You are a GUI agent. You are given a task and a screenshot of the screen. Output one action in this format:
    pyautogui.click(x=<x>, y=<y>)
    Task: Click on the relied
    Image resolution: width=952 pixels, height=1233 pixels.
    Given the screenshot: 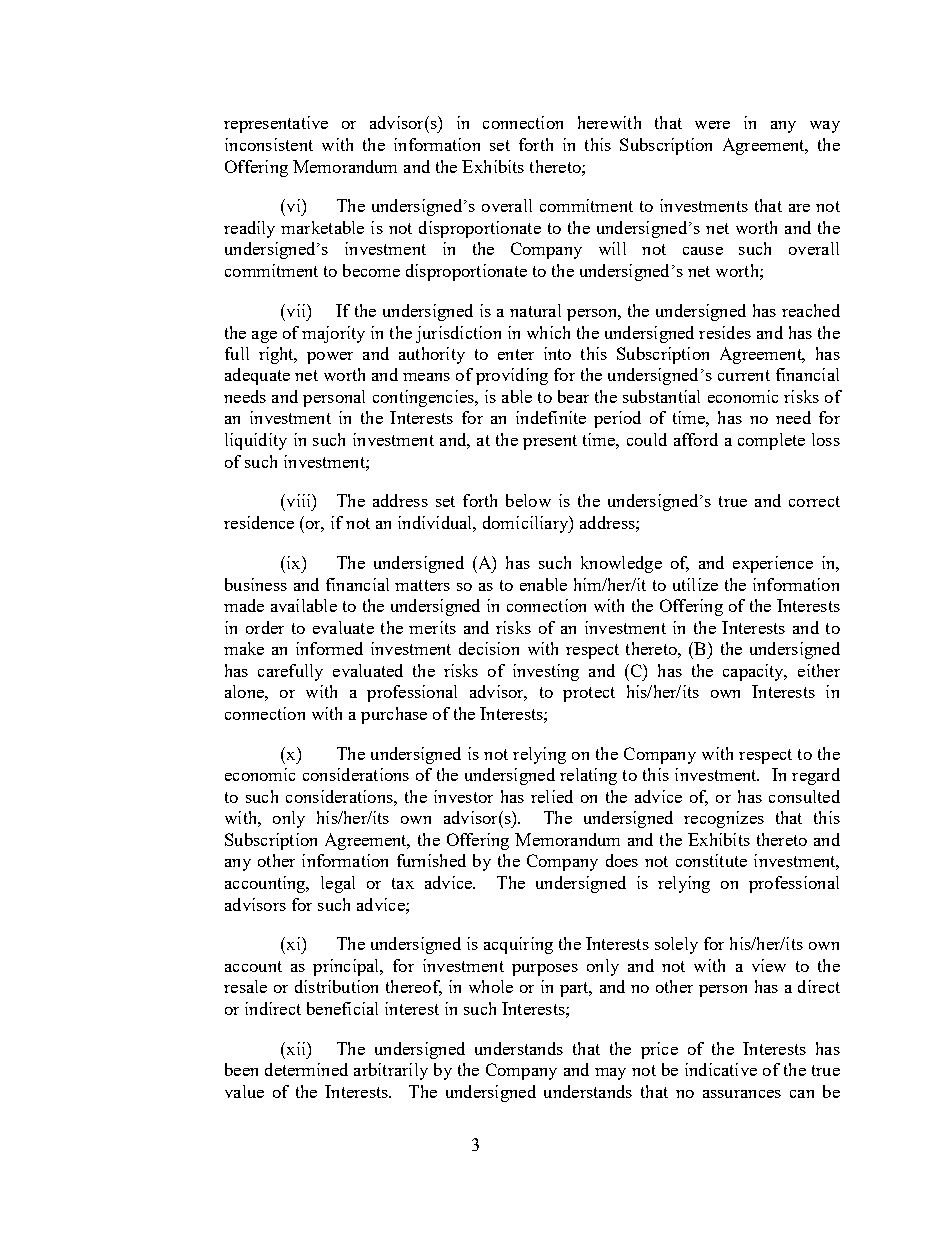 What is the action you would take?
    pyautogui.click(x=552, y=796)
